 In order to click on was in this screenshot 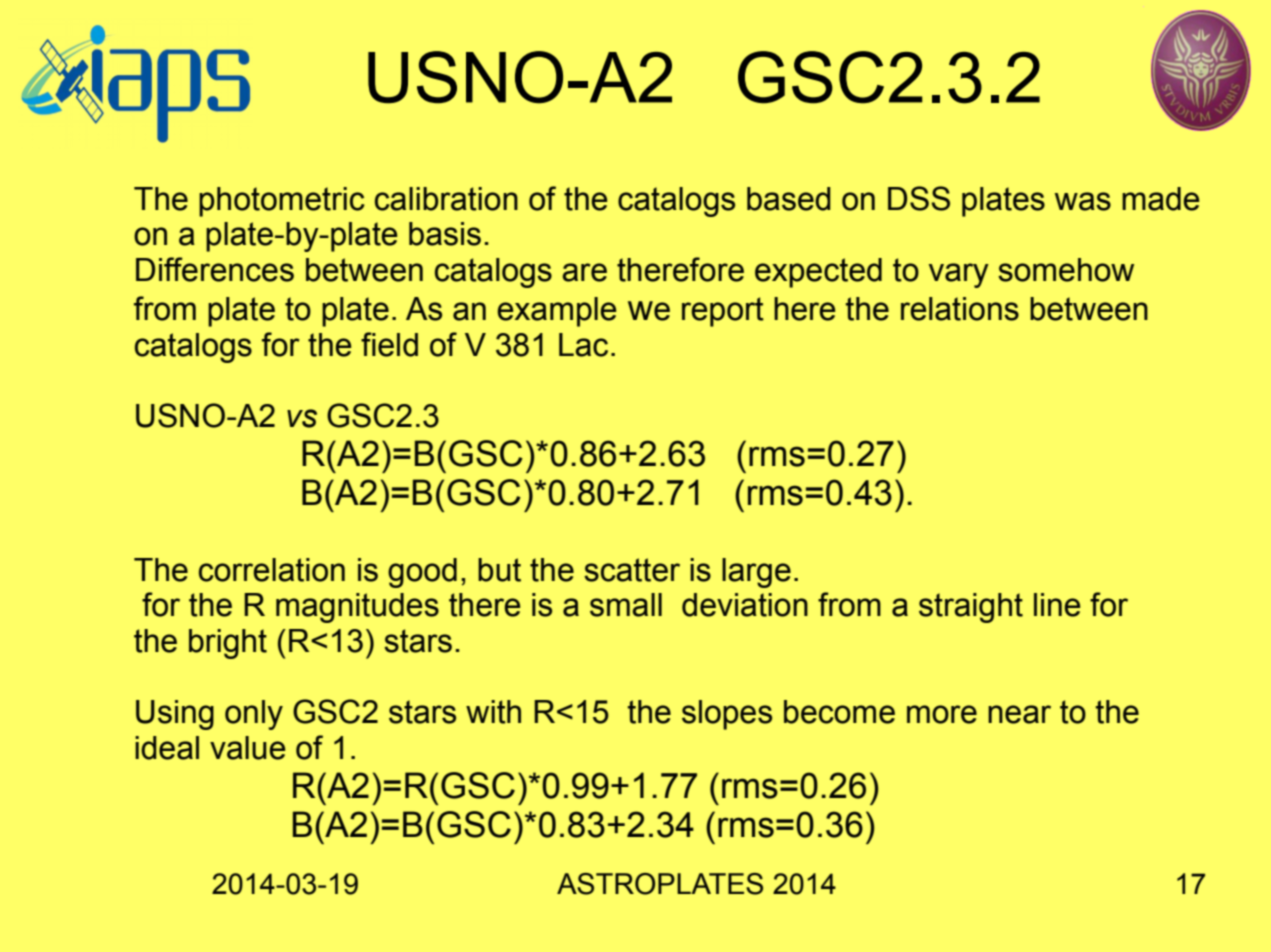, I will do `click(1083, 201)`.
